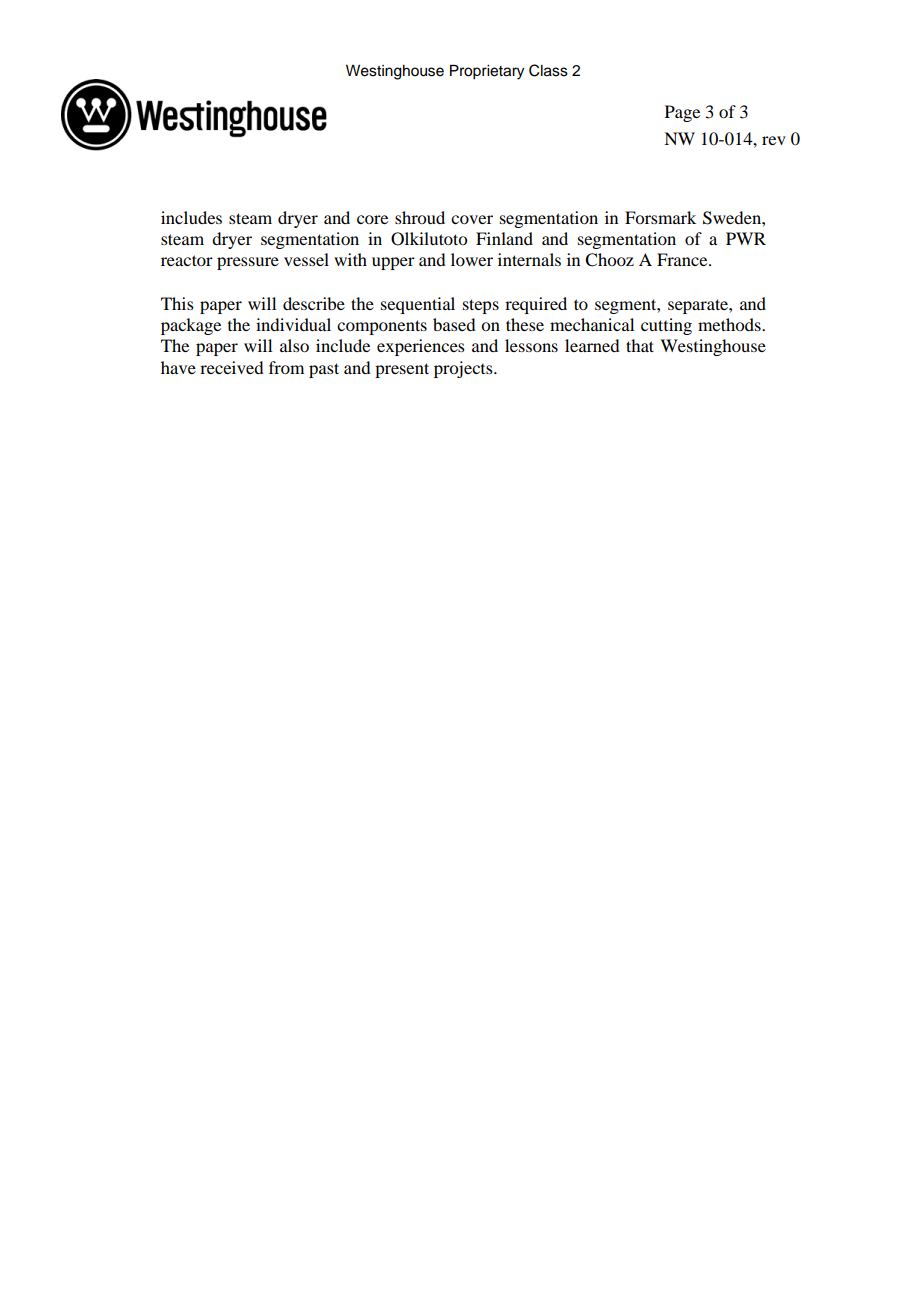 This image has height=1308, width=924. What do you see at coordinates (640, 345) in the image?
I see `that` at bounding box center [640, 345].
